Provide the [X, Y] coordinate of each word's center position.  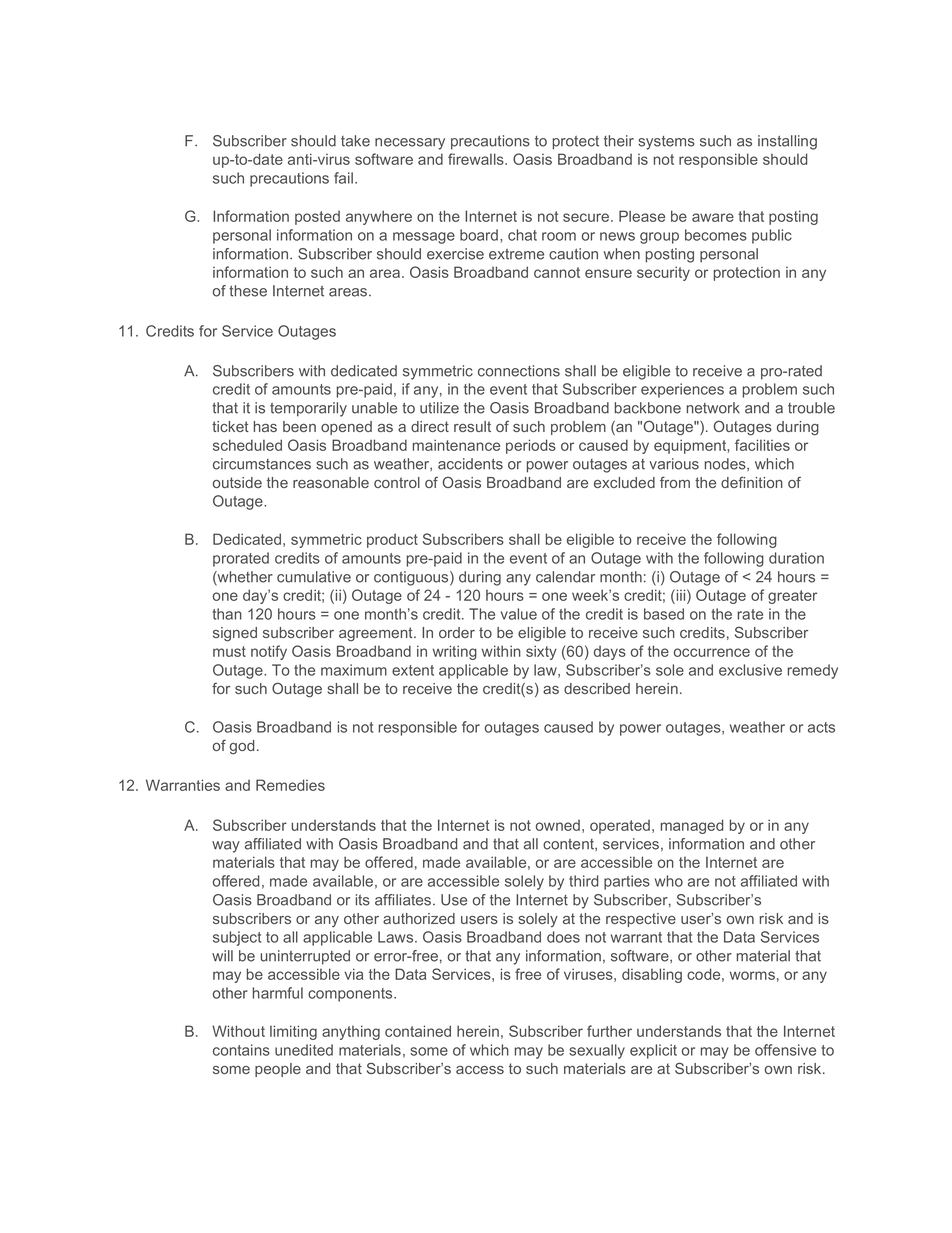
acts [821, 727]
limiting [293, 1032]
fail [343, 178]
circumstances [262, 464]
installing [787, 142]
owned [558, 825]
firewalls [477, 159]
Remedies [290, 785]
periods [531, 446]
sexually [597, 1051]
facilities [762, 445]
